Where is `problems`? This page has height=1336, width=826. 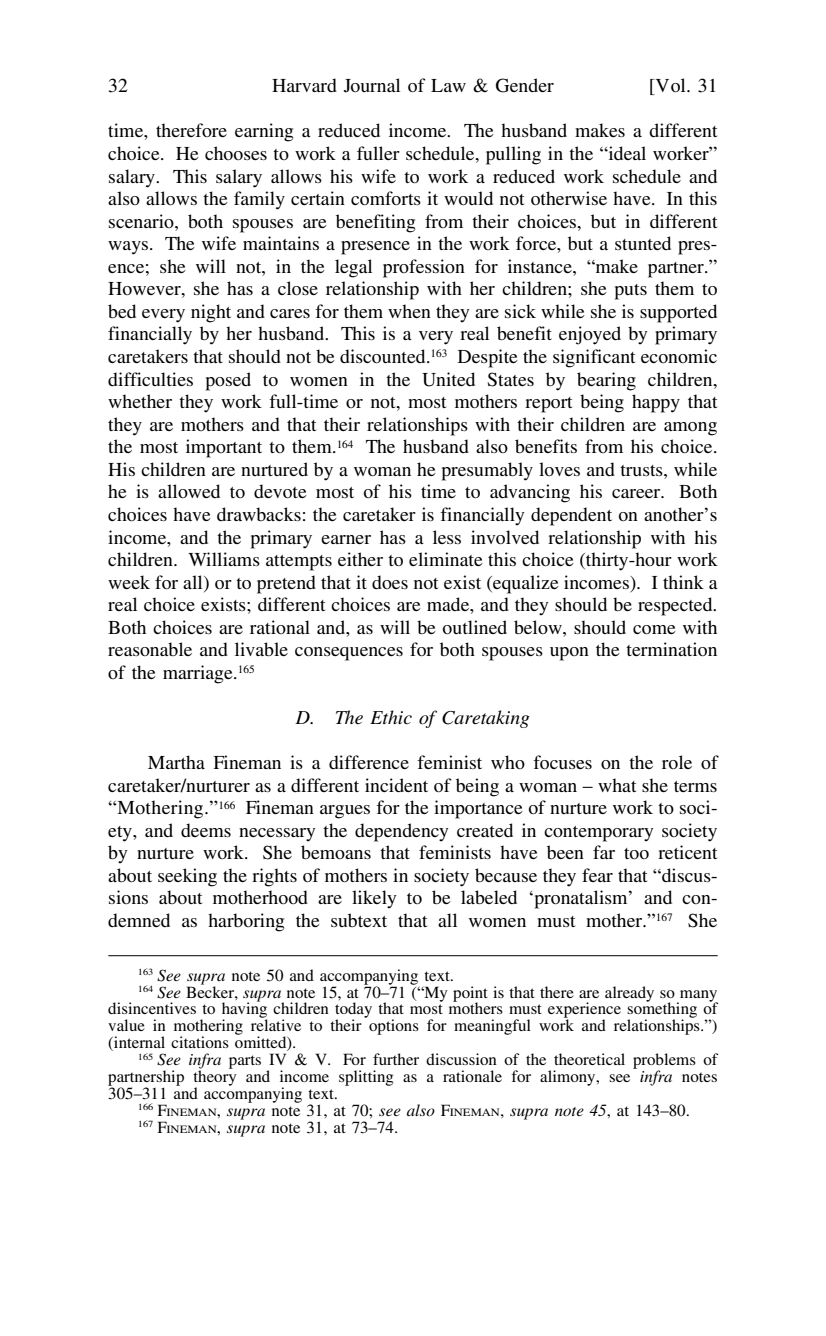
problems is located at coordinates (664, 1062).
